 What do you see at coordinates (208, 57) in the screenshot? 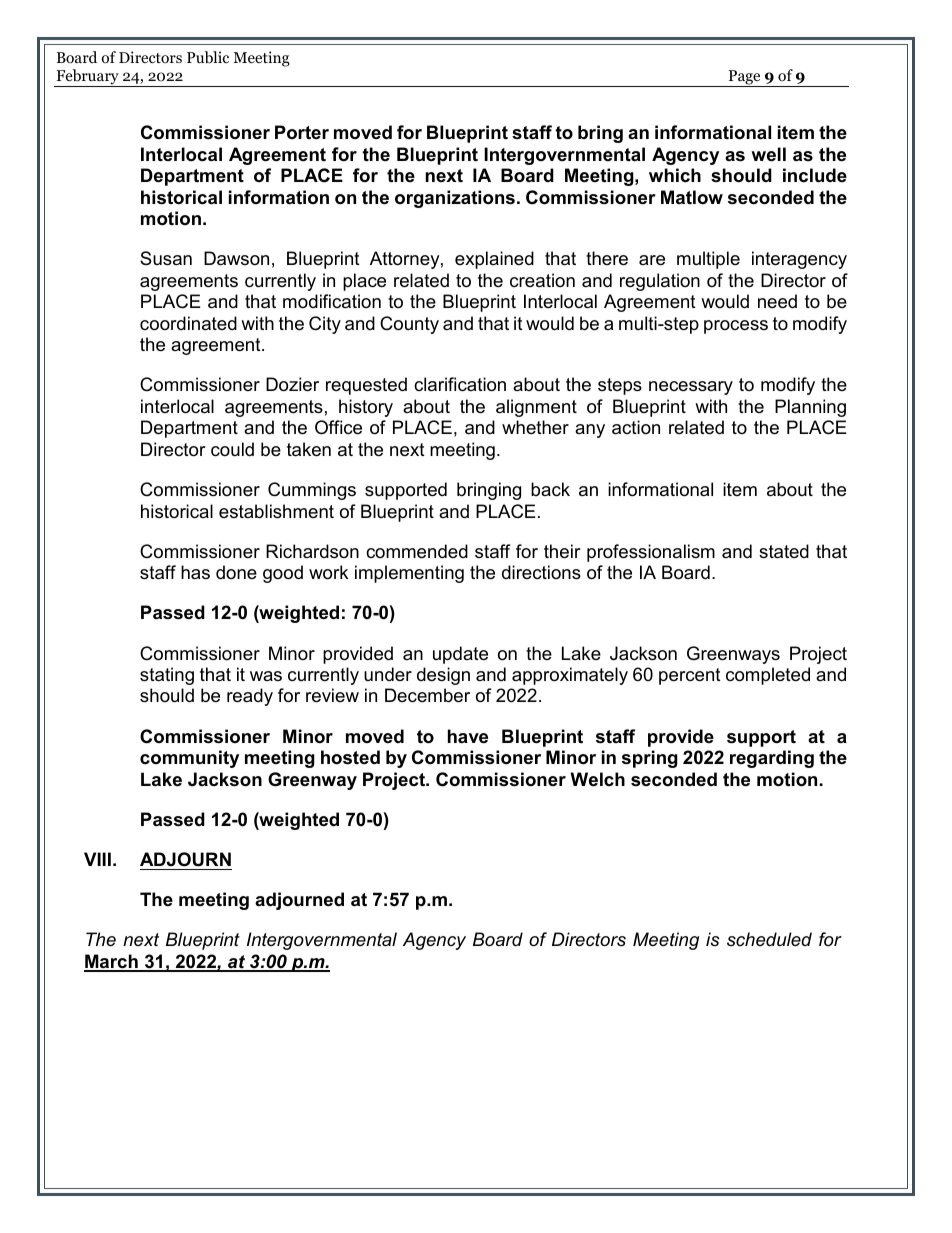
I see `Public` at bounding box center [208, 57].
